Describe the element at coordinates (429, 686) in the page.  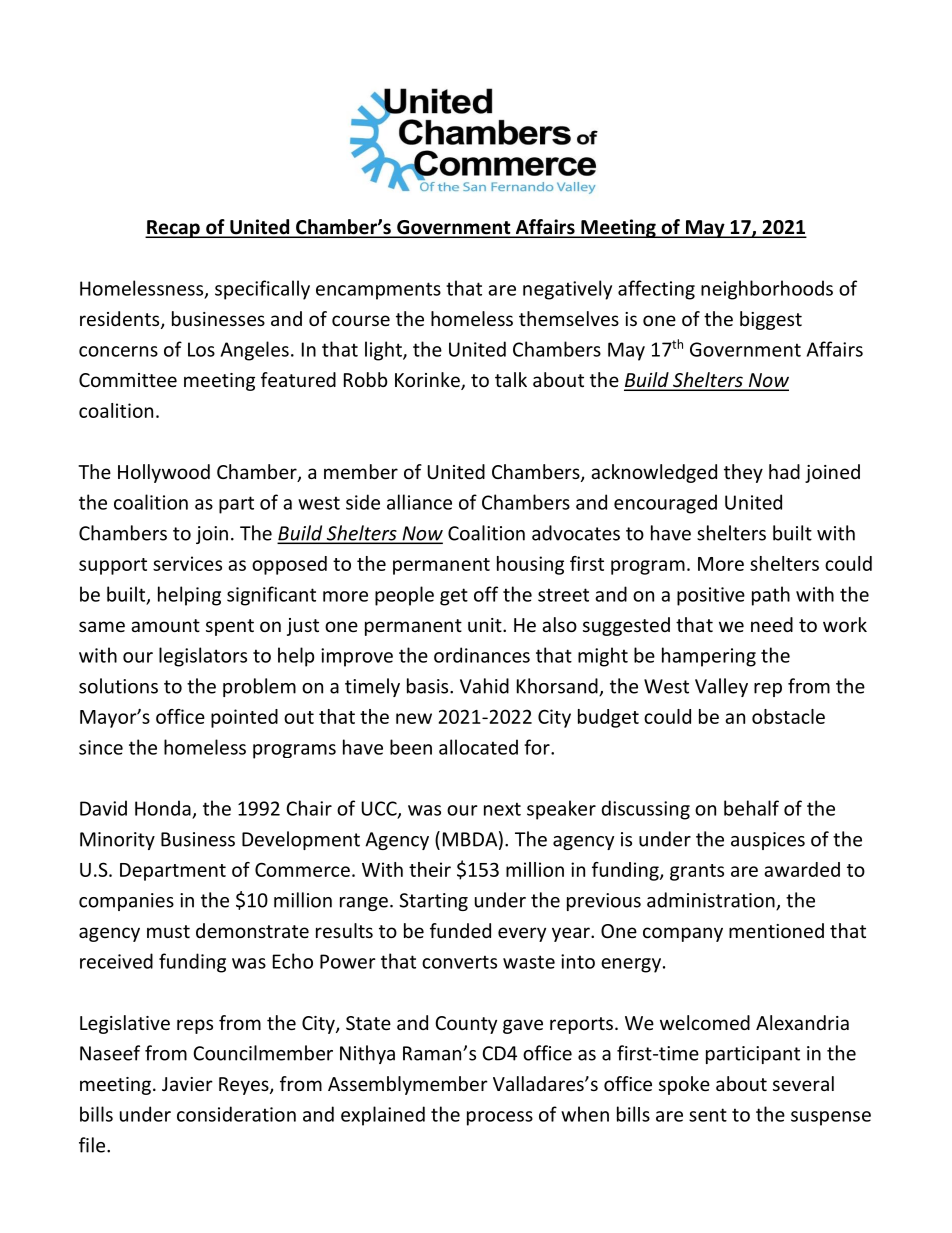
I see `basis` at that location.
